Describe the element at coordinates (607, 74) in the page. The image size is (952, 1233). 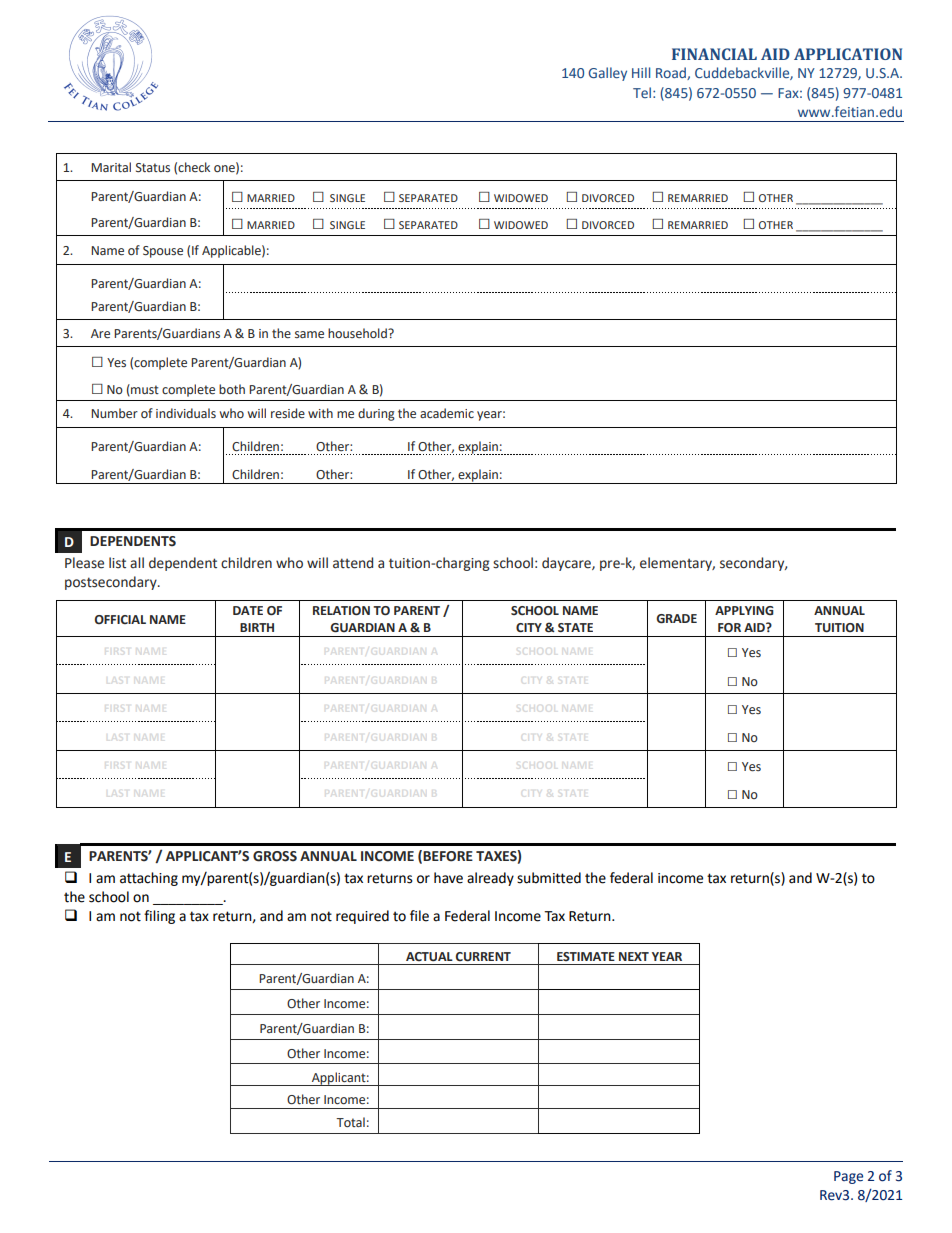
I see `Galley` at that location.
